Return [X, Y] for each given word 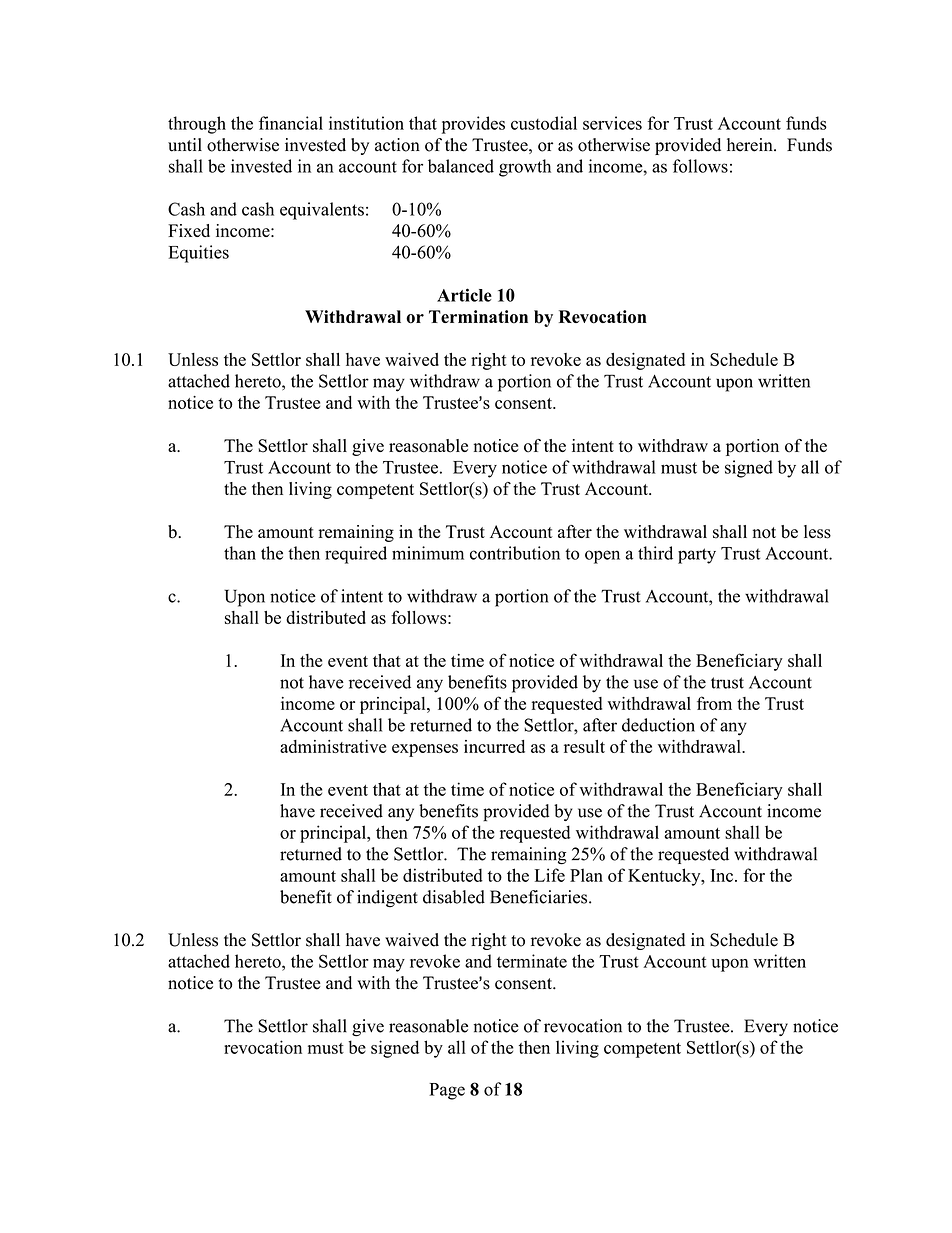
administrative [333, 746]
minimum [428, 553]
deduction [658, 725]
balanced [461, 166]
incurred [494, 746]
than [240, 553]
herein [751, 145]
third [655, 553]
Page [447, 1091]
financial [291, 123]
